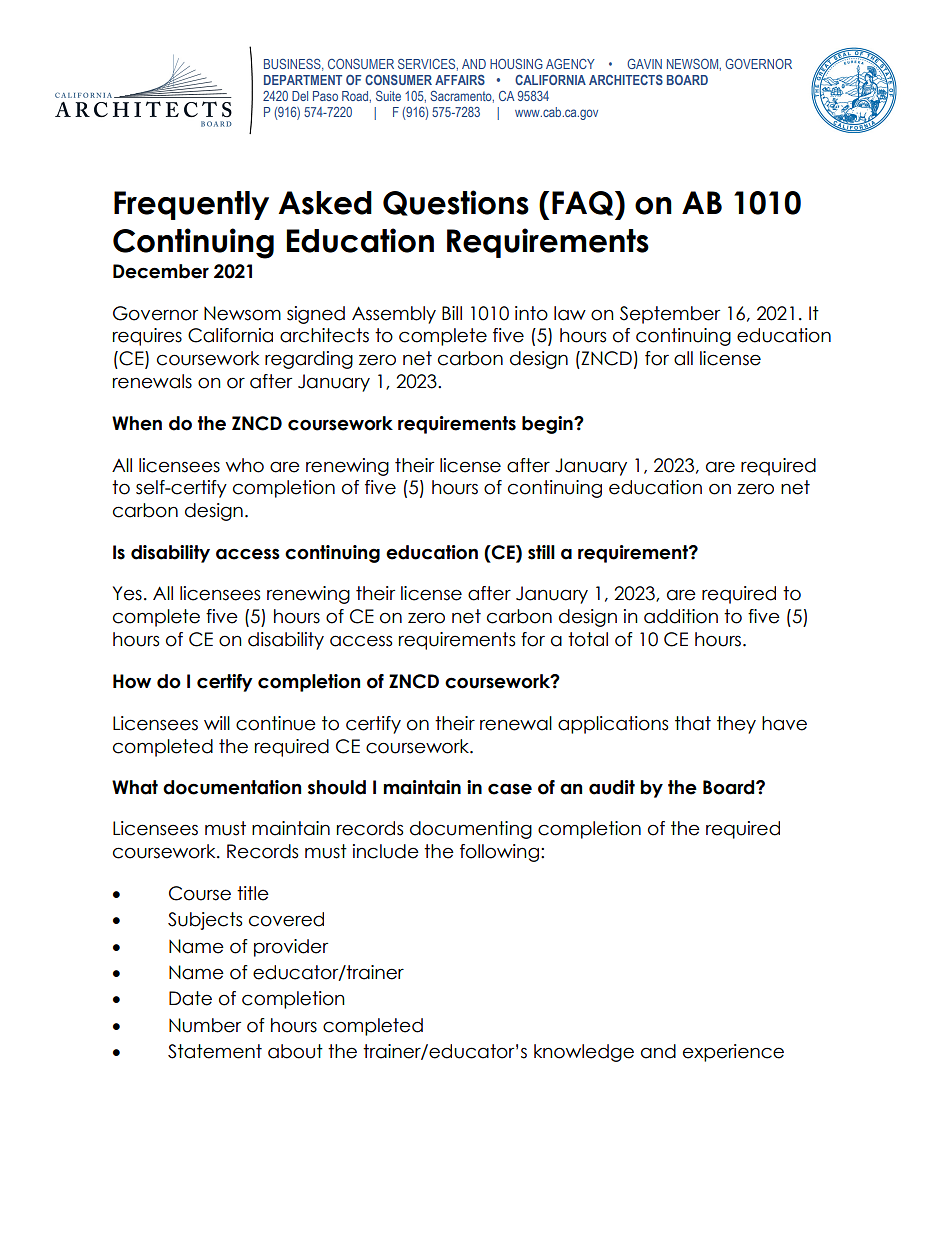 This page has width=952, height=1233. Describe the element at coordinates (300, 96) in the page. I see `Del` at that location.
